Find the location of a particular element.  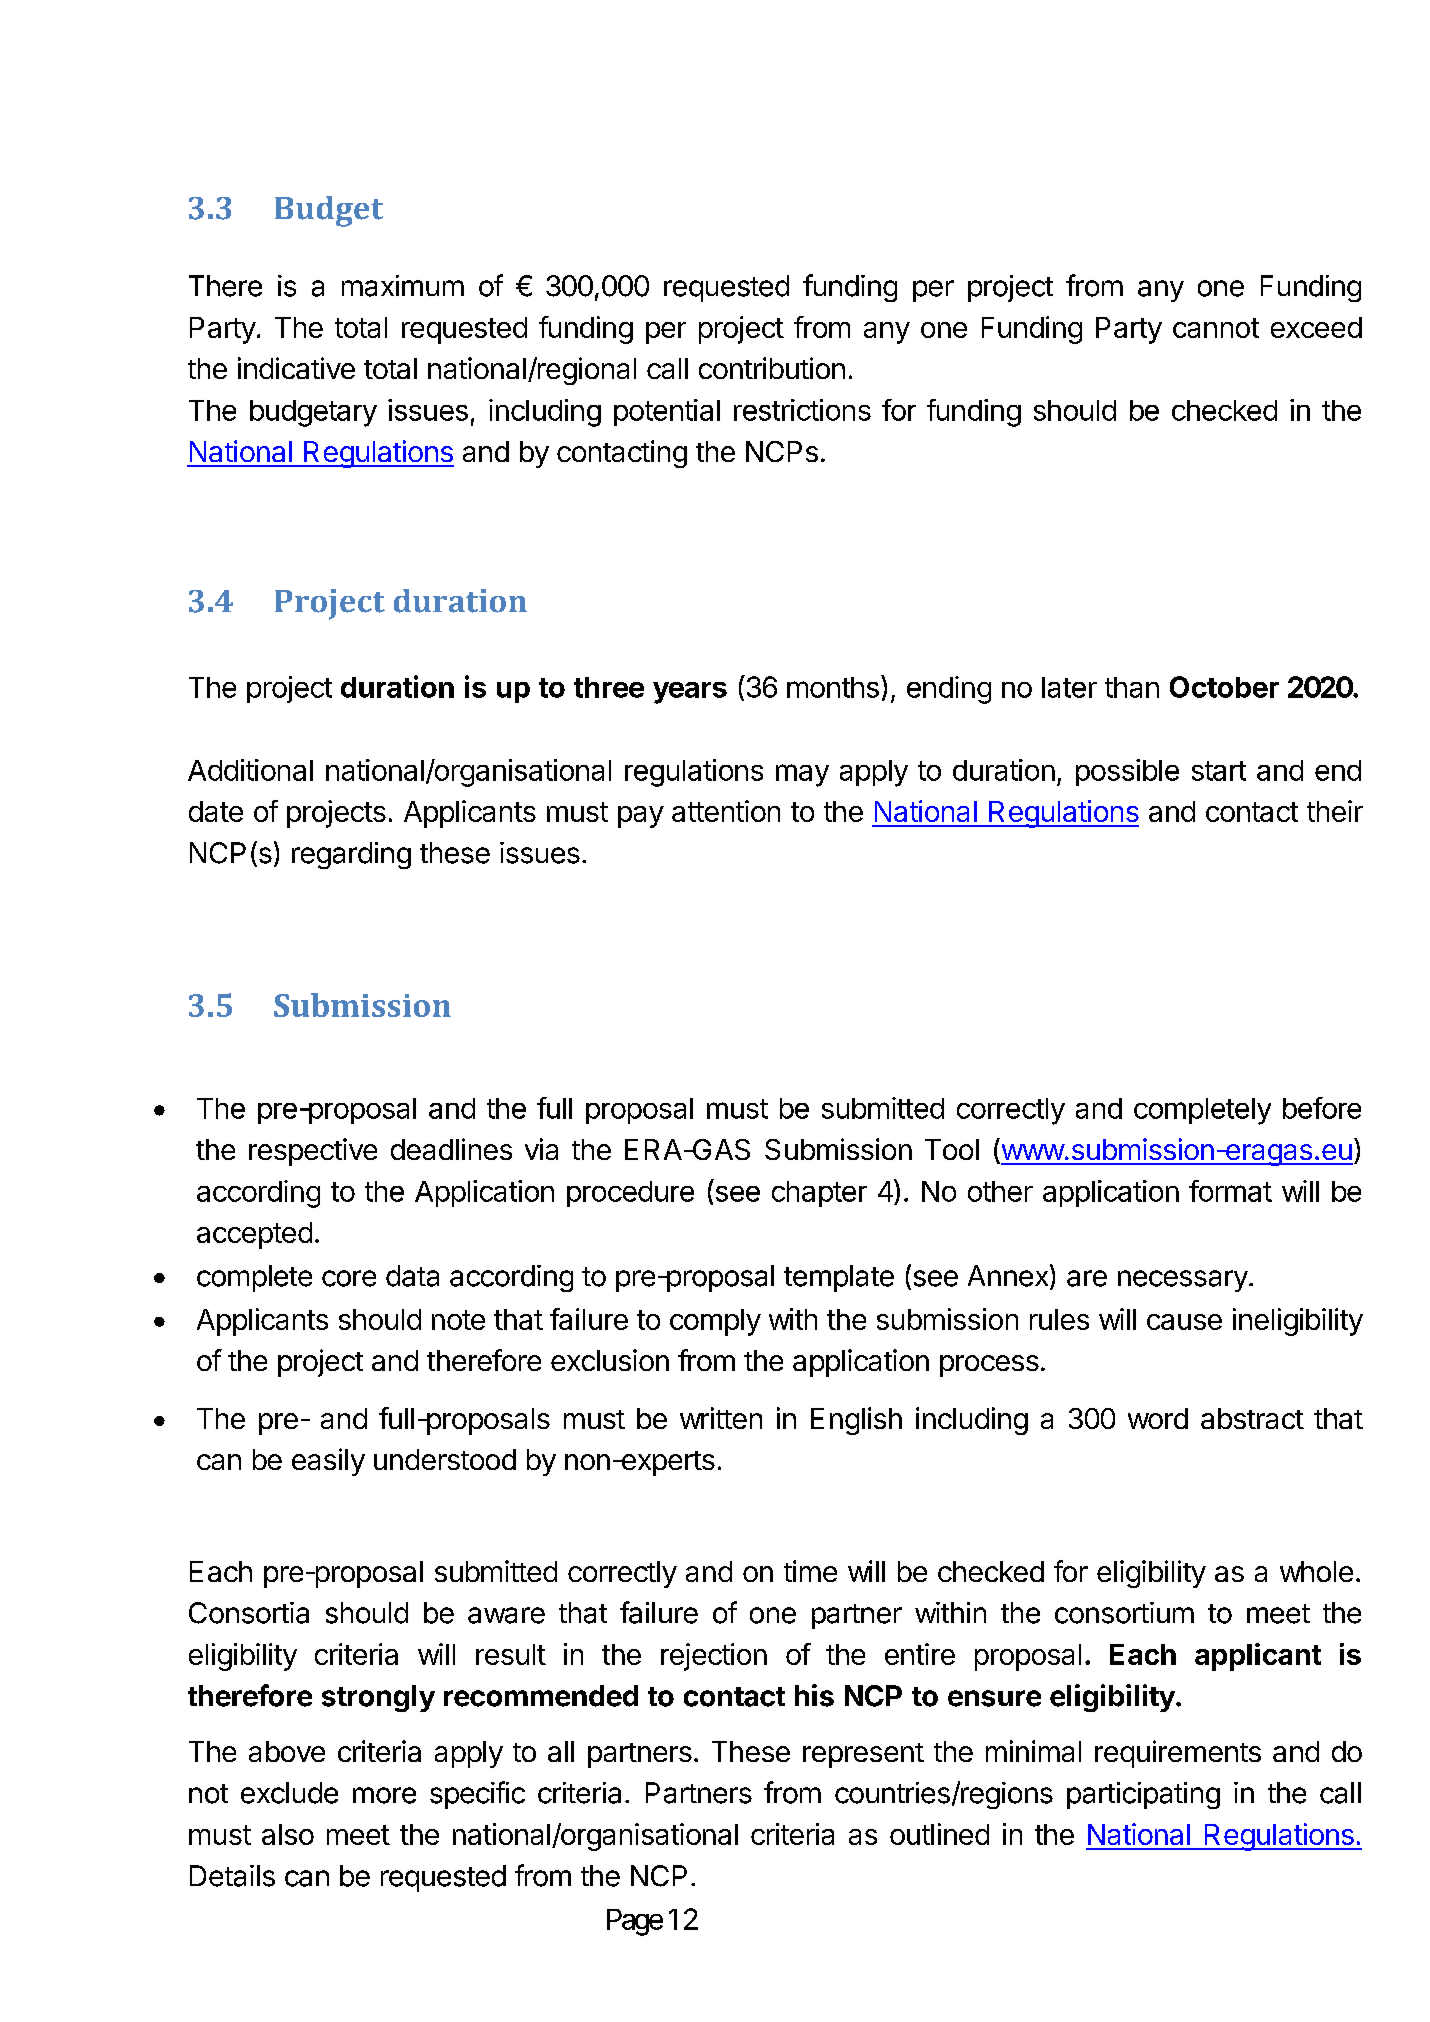

indicative is located at coordinates (296, 368).
